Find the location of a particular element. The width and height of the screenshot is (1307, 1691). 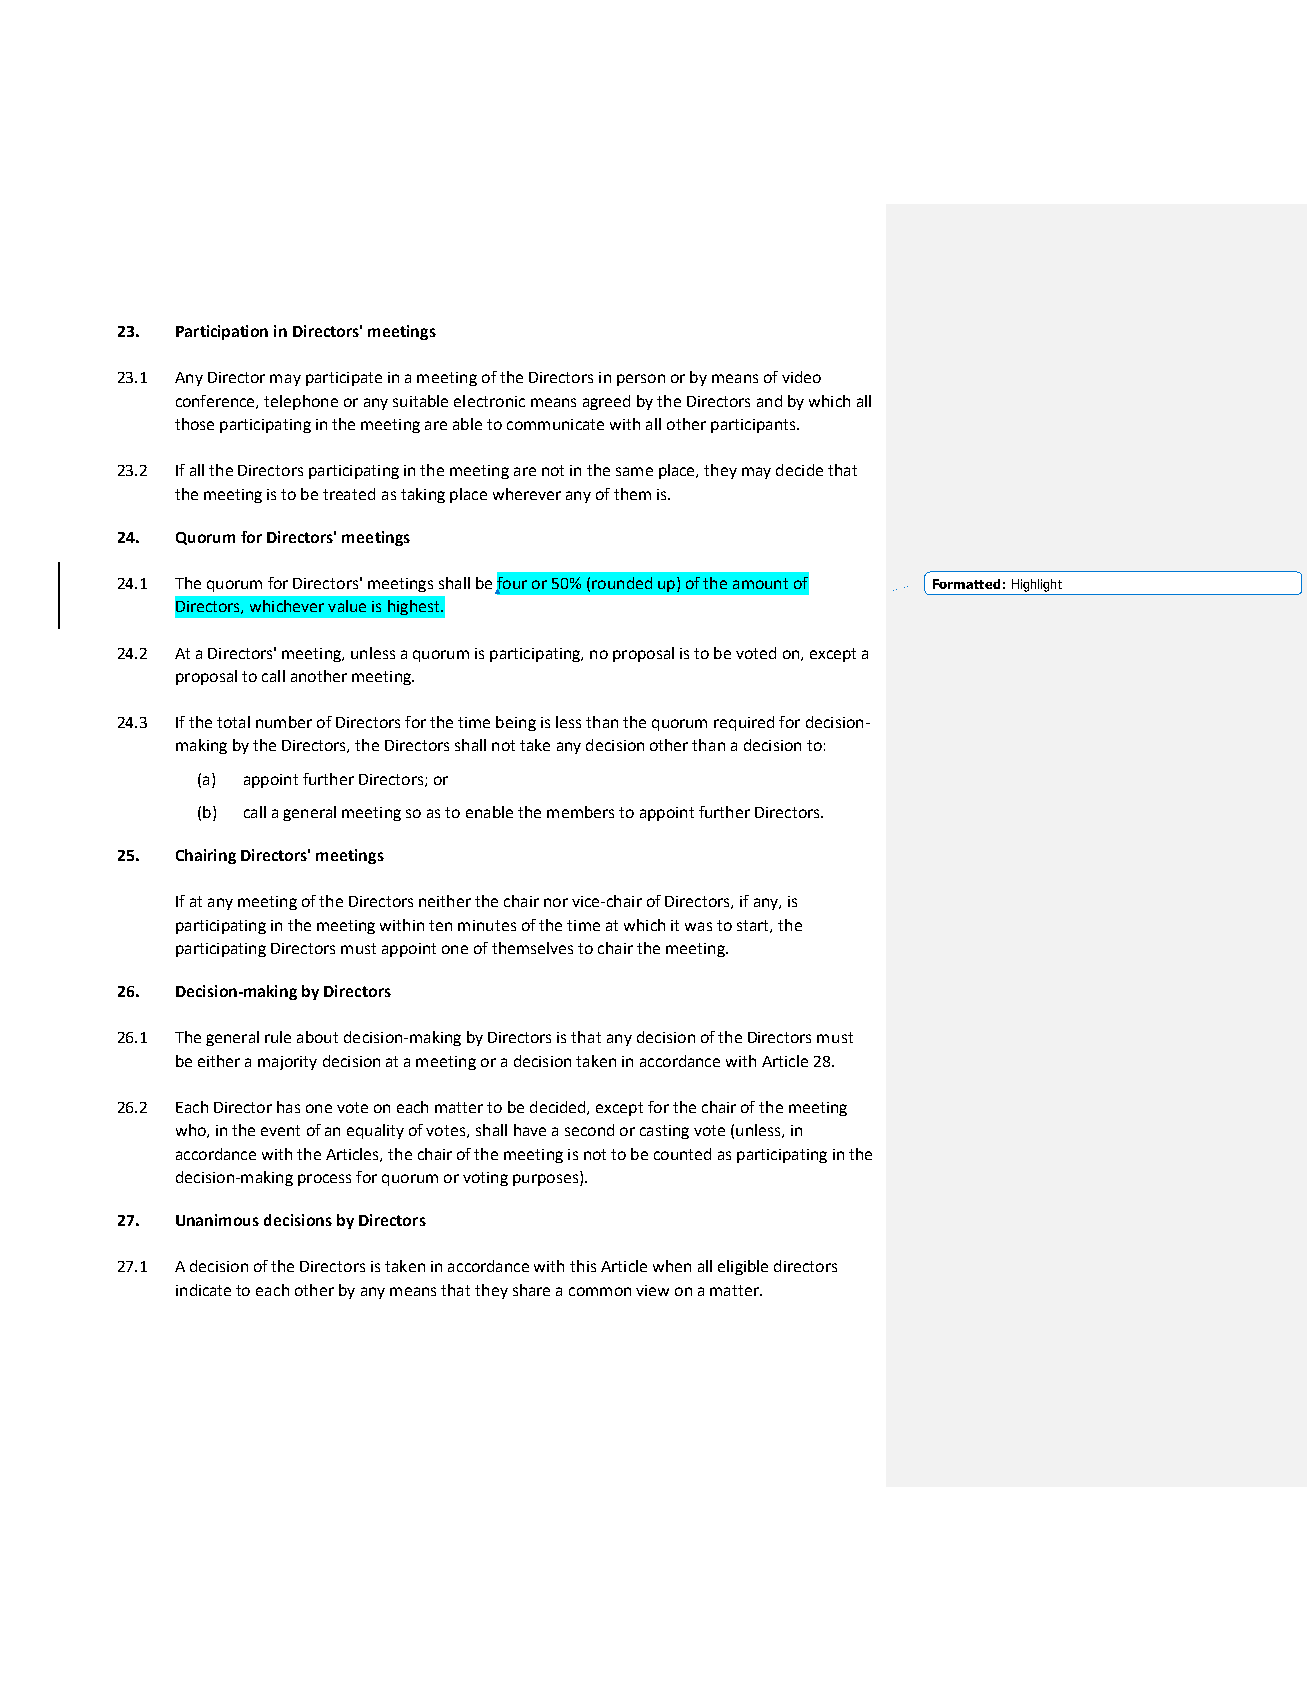

members is located at coordinates (580, 812).
